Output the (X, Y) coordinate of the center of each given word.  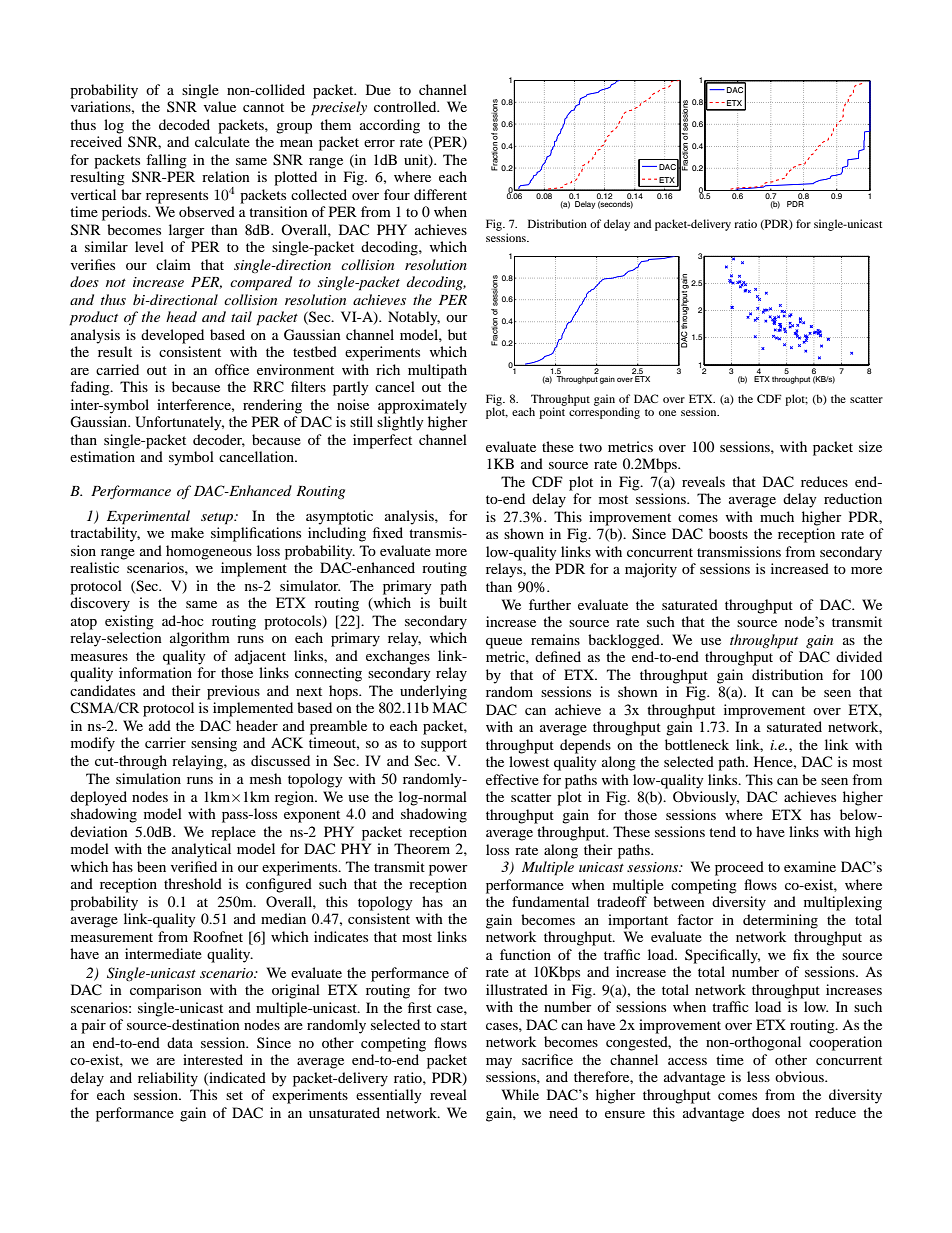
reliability (168, 1079)
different (440, 194)
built (453, 602)
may (499, 1063)
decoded (184, 124)
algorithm (200, 639)
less (758, 1076)
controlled (406, 106)
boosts (728, 533)
